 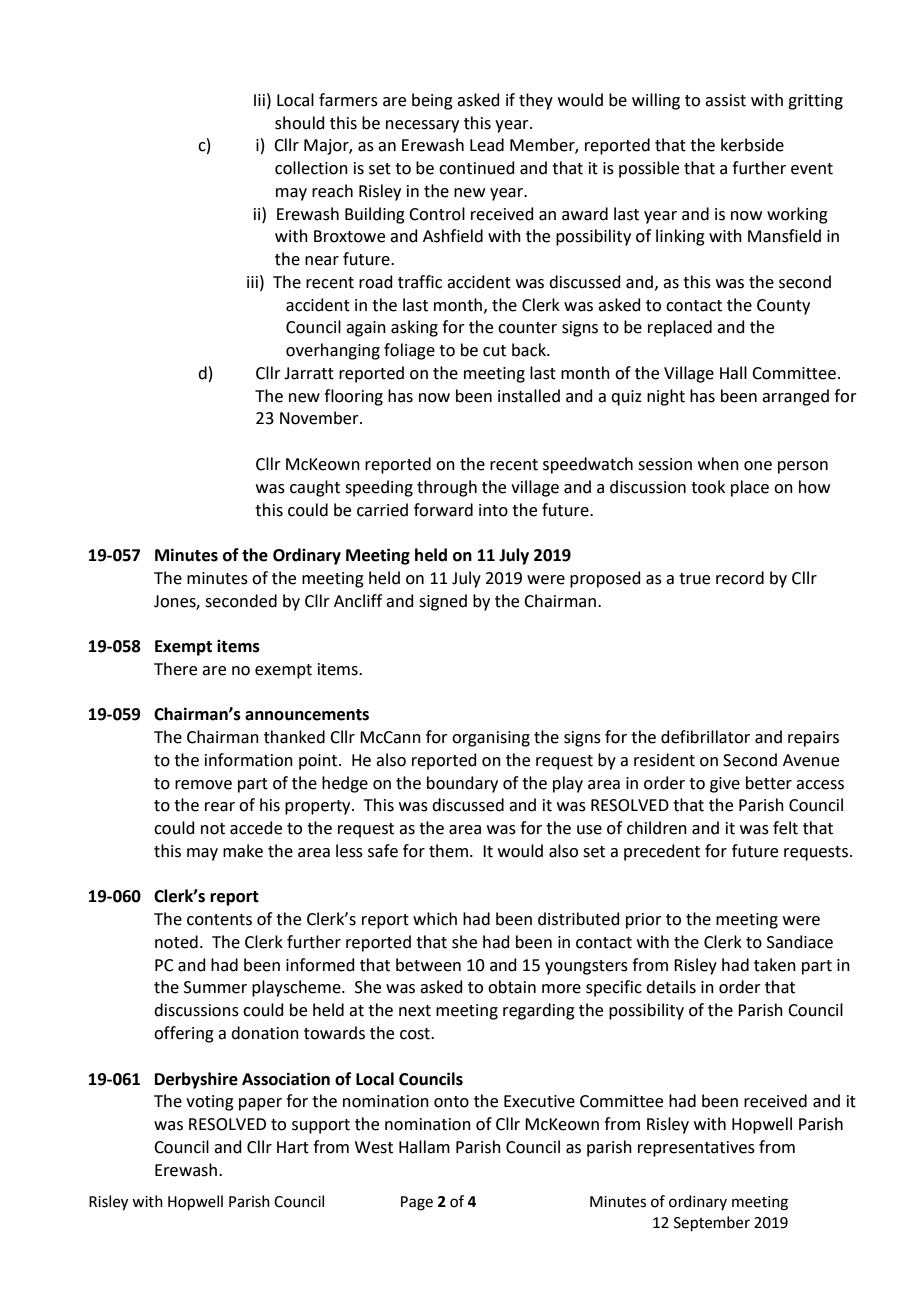 What do you see at coordinates (783, 307) in the screenshot?
I see `County` at bounding box center [783, 307].
